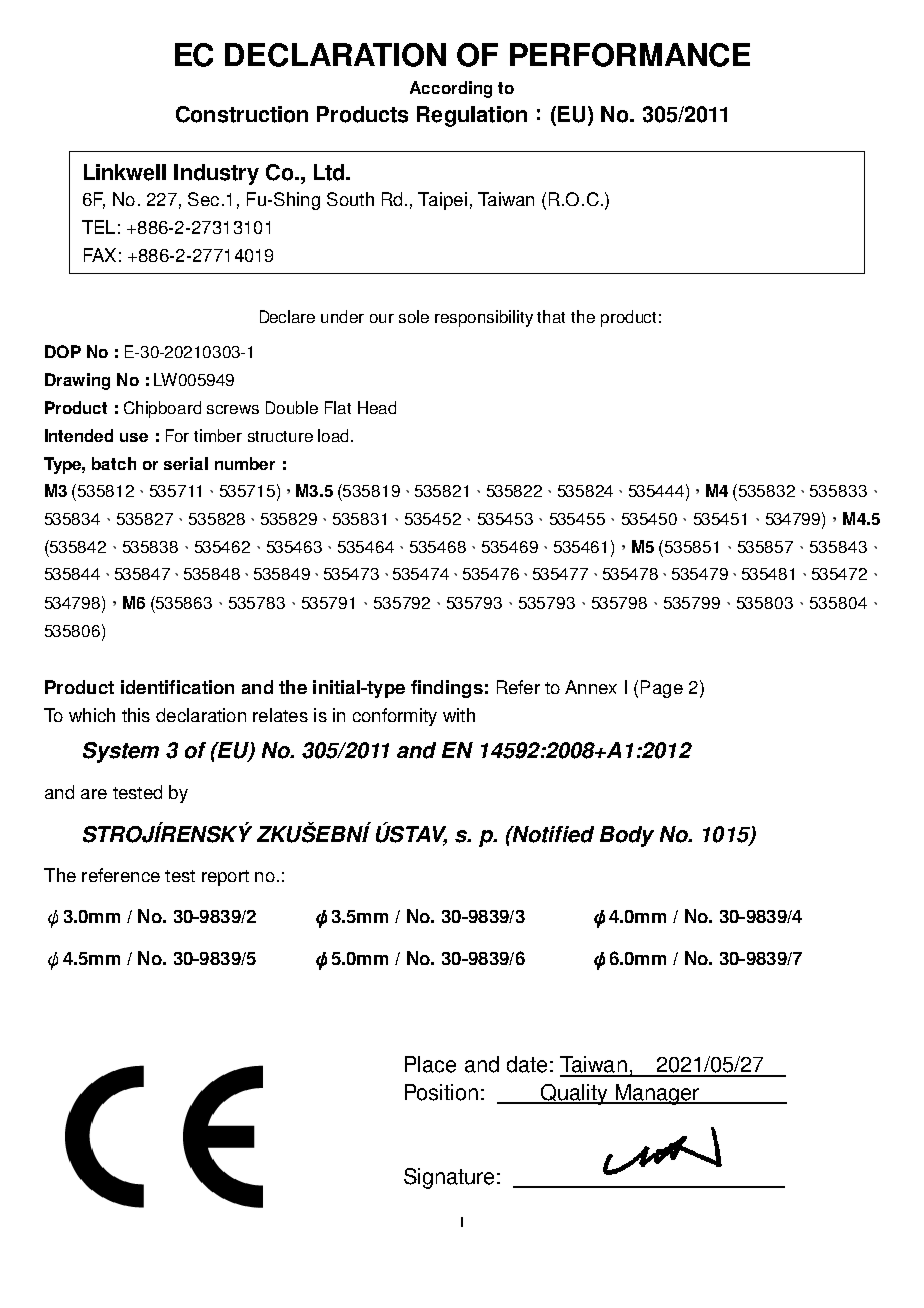  I want to click on Construction, so click(242, 114).
